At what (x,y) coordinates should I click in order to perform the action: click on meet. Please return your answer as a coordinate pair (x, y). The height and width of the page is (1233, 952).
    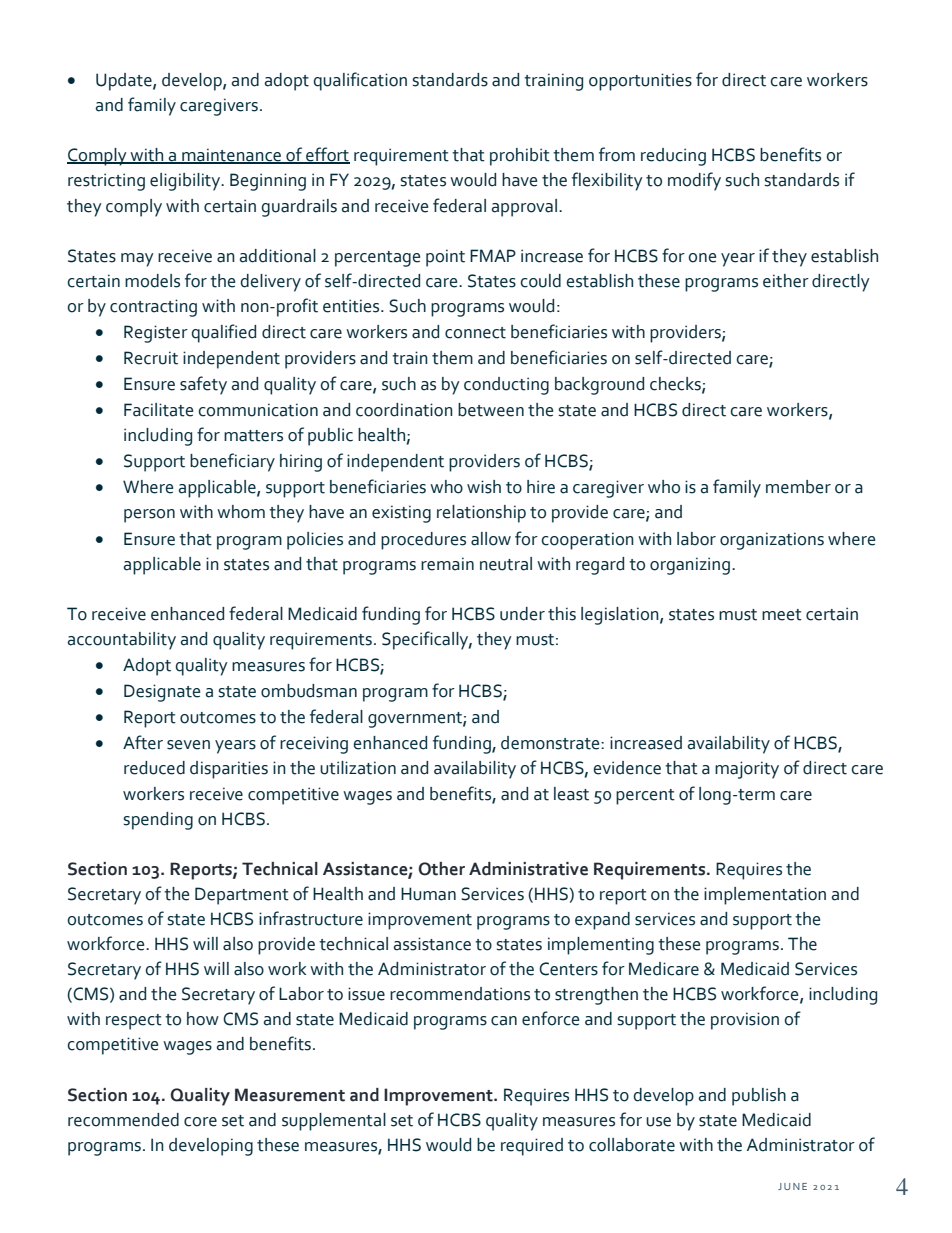
    Looking at the image, I should click on (782, 615).
